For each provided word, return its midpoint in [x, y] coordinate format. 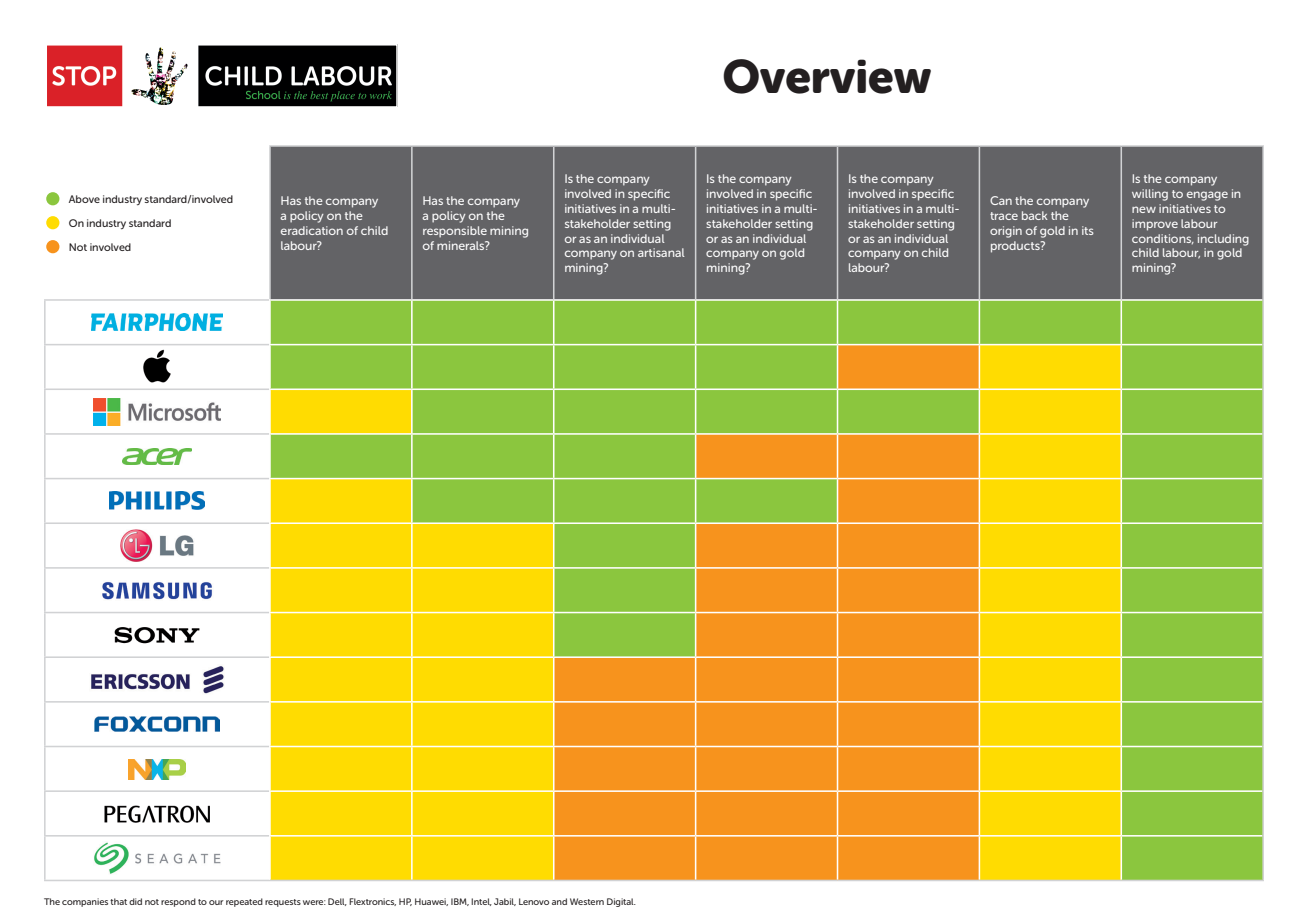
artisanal [661, 252]
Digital [621, 902]
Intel [481, 902]
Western [587, 901]
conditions [1162, 239]
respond [178, 902]
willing [1150, 195]
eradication [312, 230]
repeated [244, 902]
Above [84, 199]
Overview [827, 76]
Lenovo [534, 901]
